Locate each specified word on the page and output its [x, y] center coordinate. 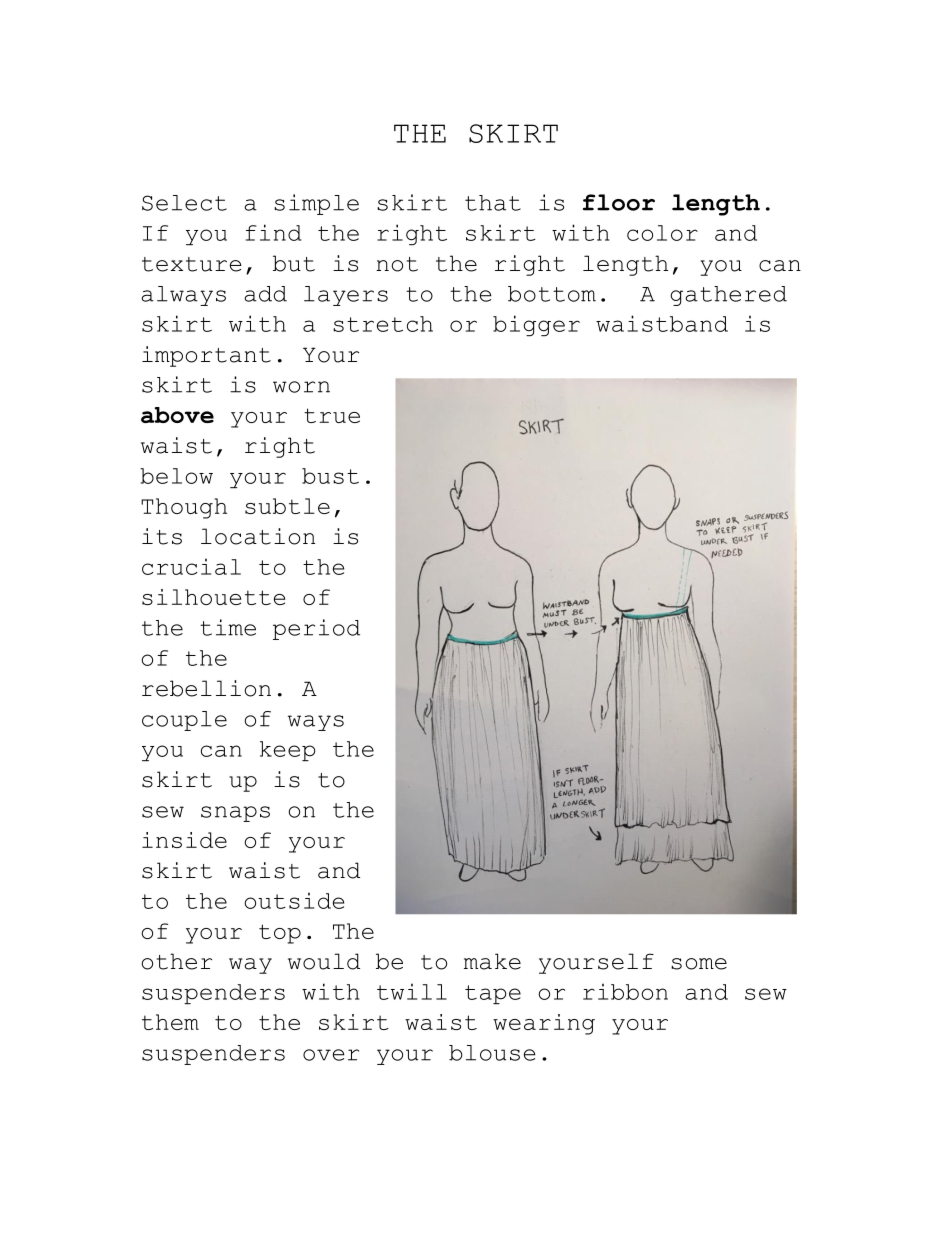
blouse [492, 1053]
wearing [544, 1024]
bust [330, 476]
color [662, 233]
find [273, 232]
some [699, 964]
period [316, 629]
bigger [536, 325]
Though [184, 508]
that [493, 203]
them [170, 1022]
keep [288, 751]
